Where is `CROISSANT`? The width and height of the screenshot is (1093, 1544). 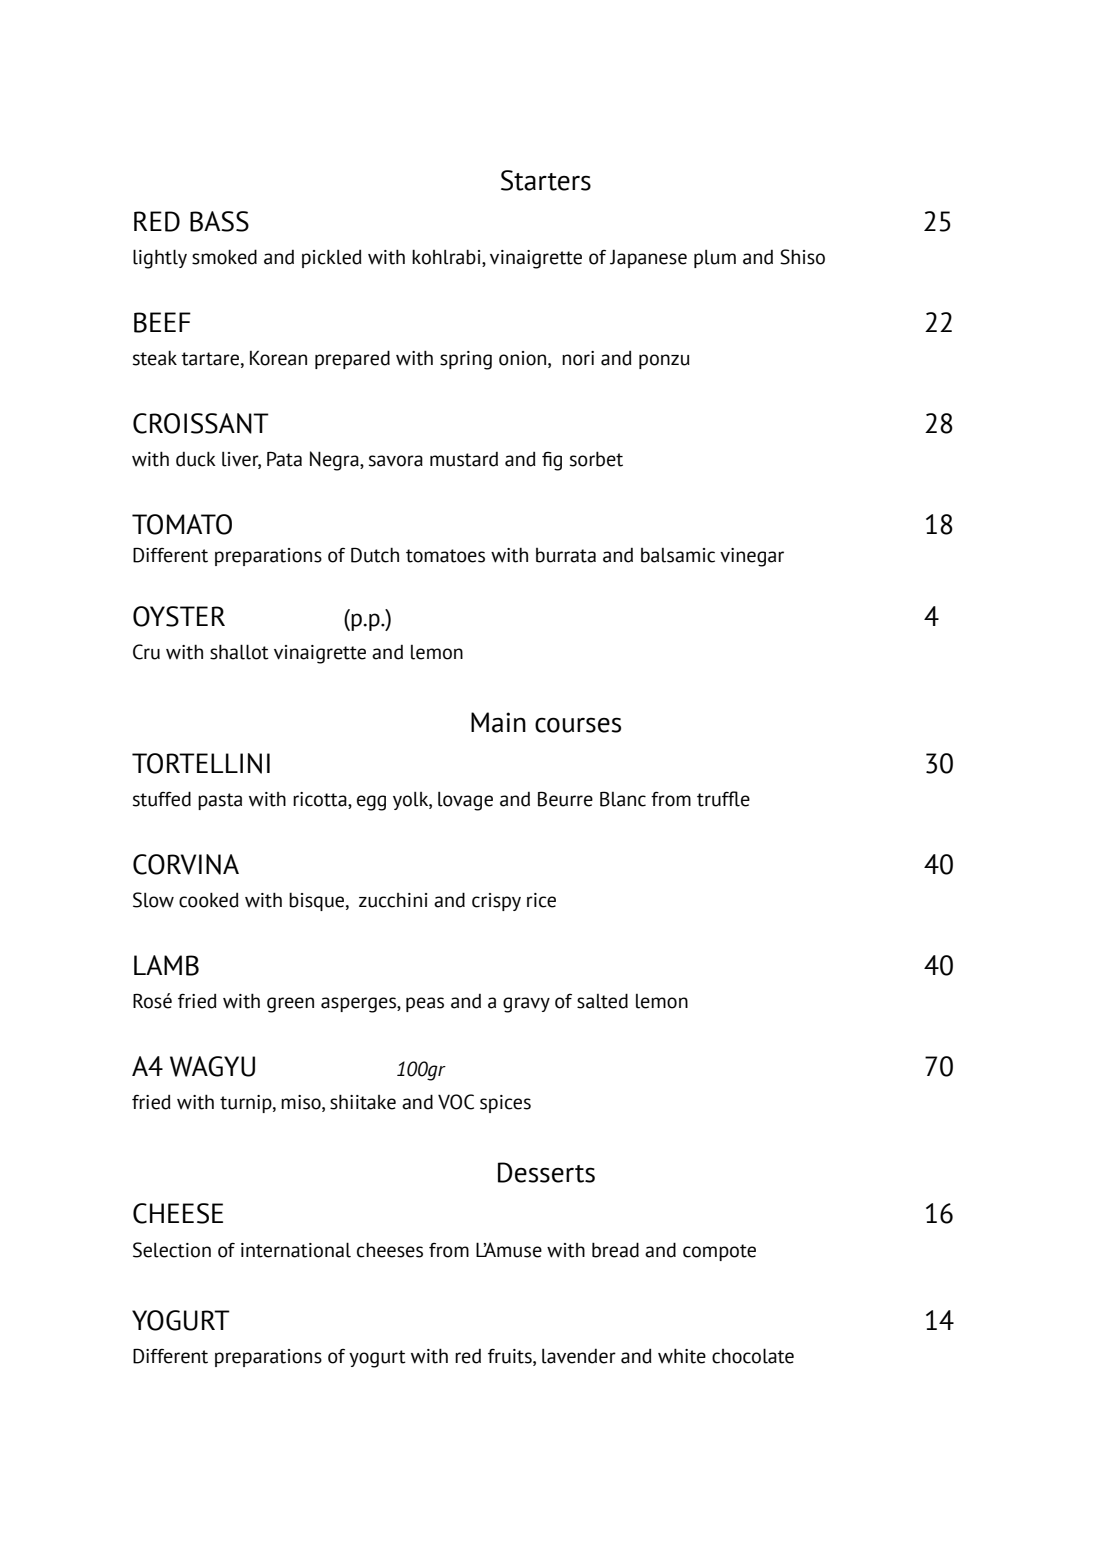
CROISSANT is located at coordinates (201, 423).
